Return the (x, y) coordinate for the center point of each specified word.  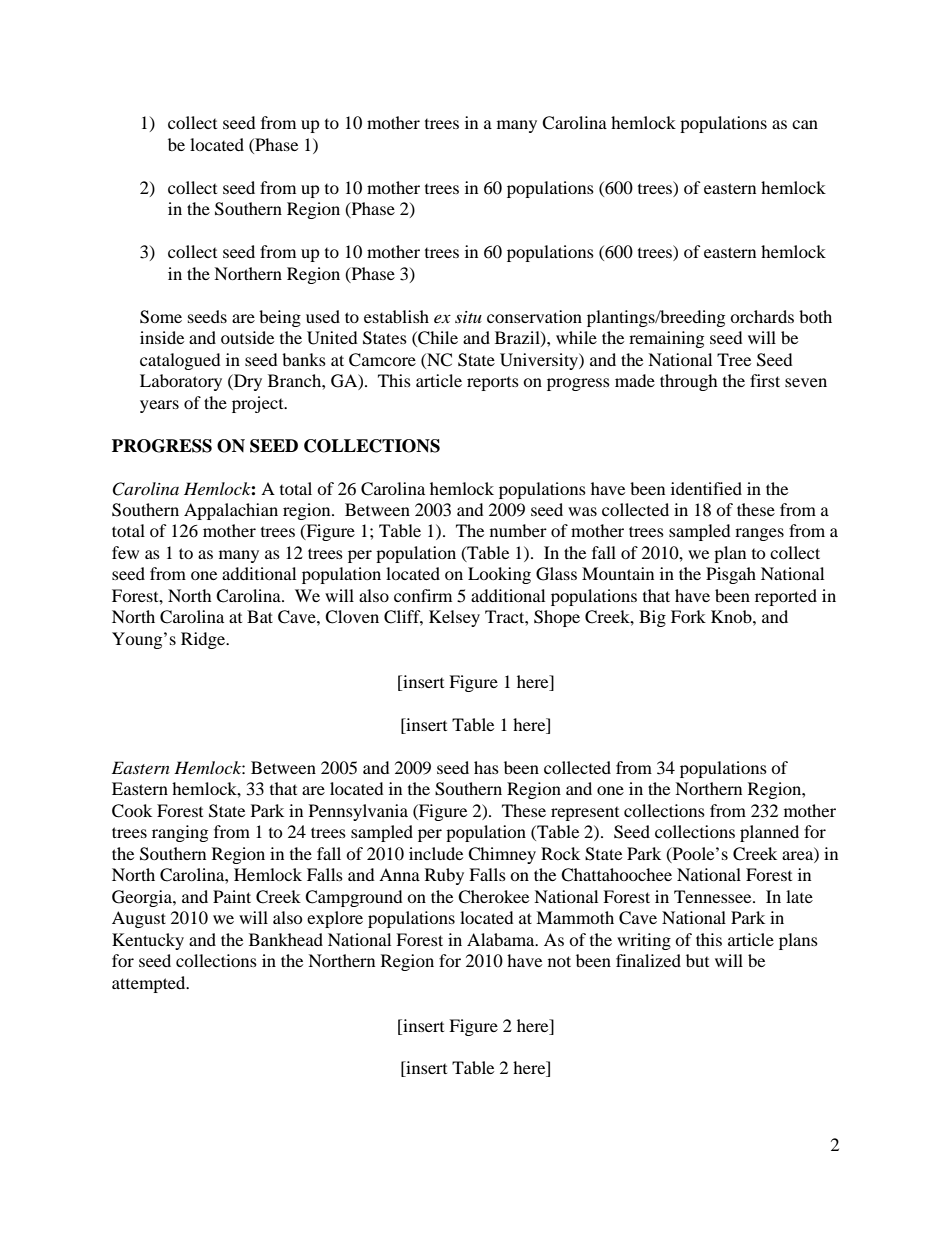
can (805, 124)
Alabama (502, 939)
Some (161, 317)
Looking (499, 575)
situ (468, 317)
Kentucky (148, 941)
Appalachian (231, 511)
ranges (759, 534)
